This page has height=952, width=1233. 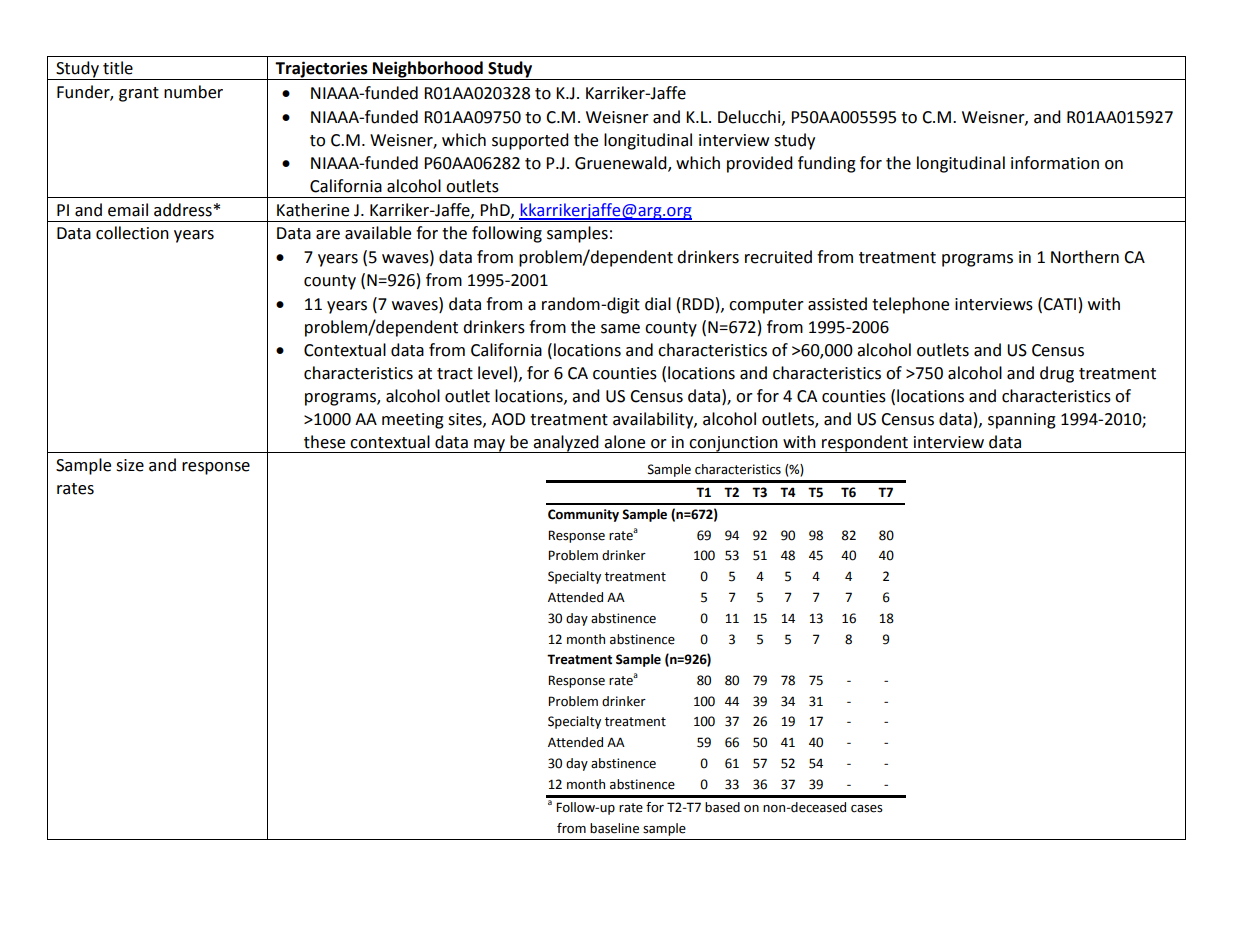 What do you see at coordinates (614, 828) in the page?
I see `baseline` at bounding box center [614, 828].
